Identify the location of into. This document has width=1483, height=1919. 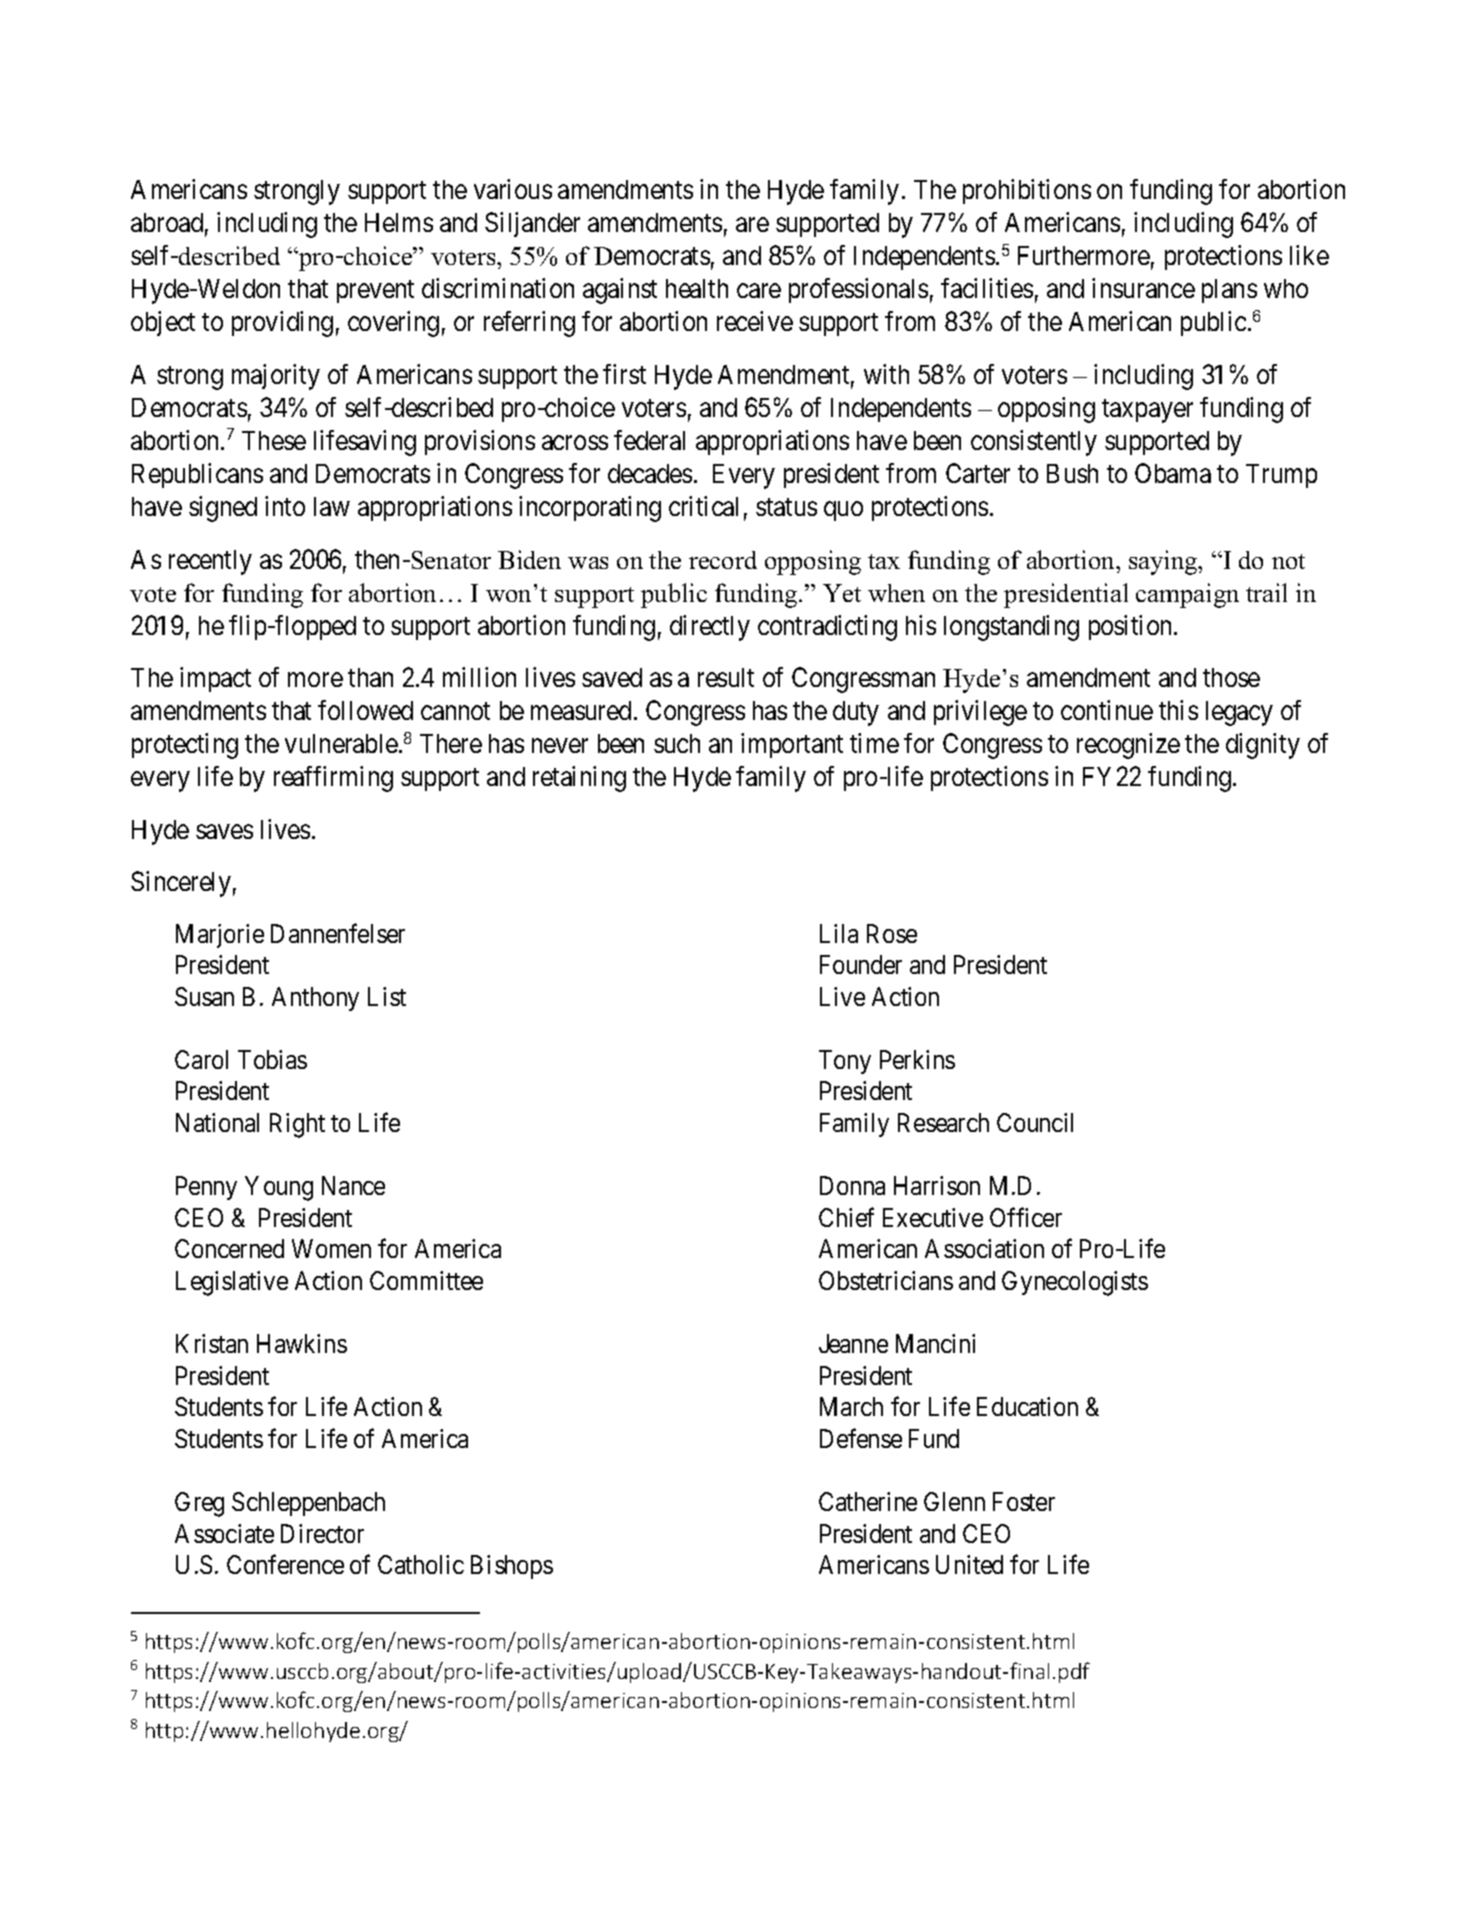
(285, 506).
